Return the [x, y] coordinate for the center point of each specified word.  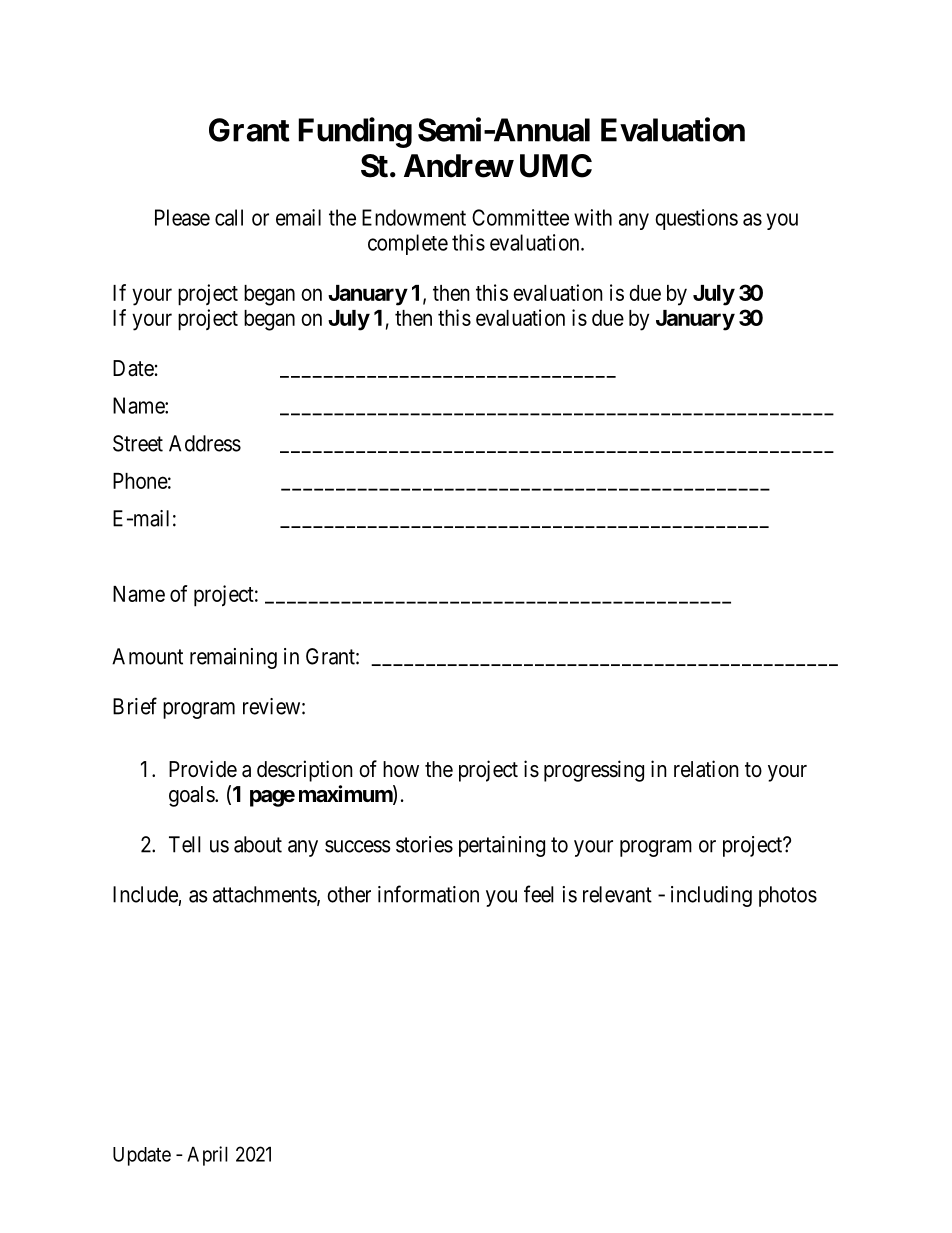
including [711, 896]
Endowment [414, 217]
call [229, 217]
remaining [233, 658]
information [428, 894]
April [207, 1156]
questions [696, 219]
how [401, 769]
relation [706, 769]
